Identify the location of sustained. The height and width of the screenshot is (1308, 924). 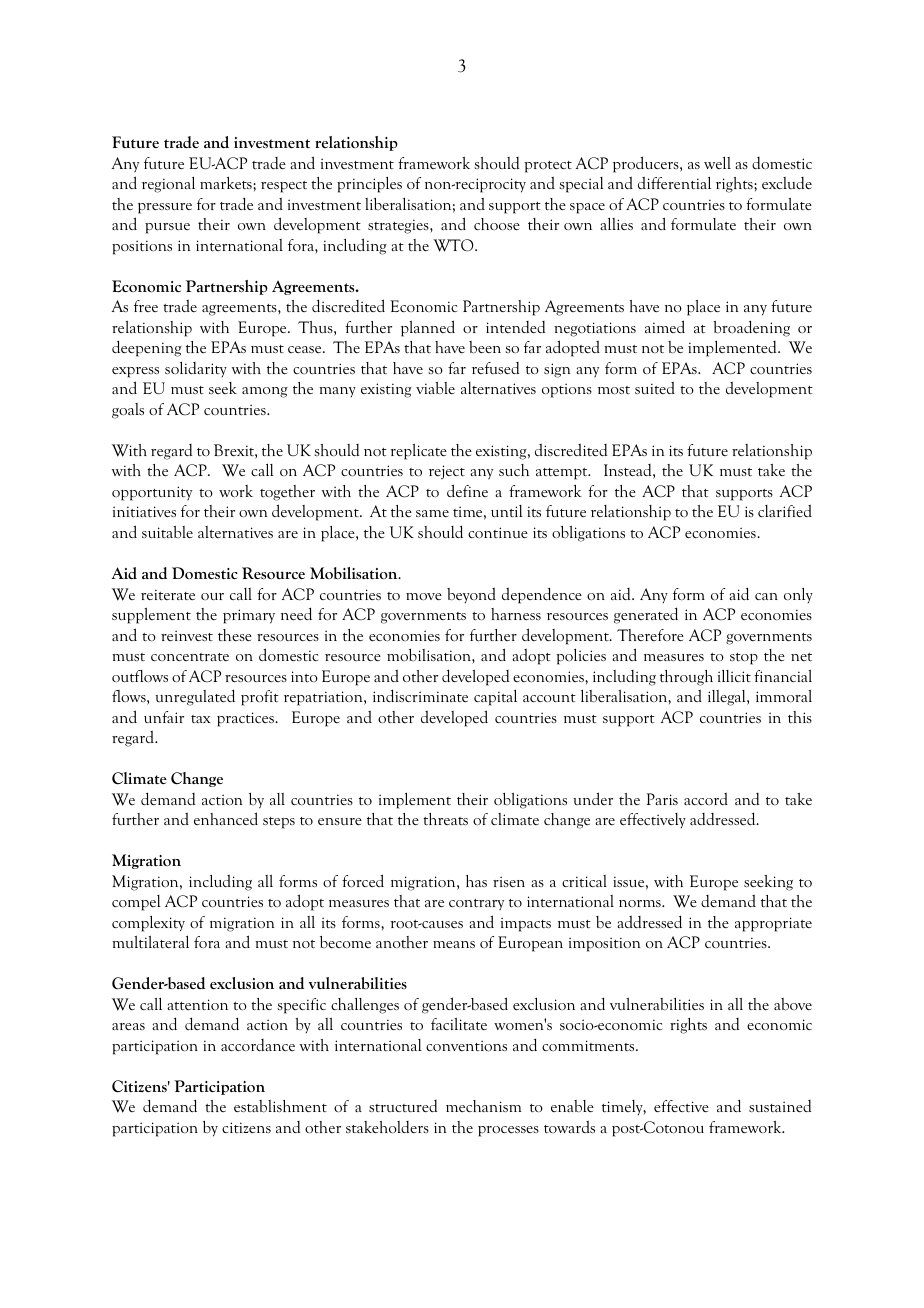
(780, 1106).
